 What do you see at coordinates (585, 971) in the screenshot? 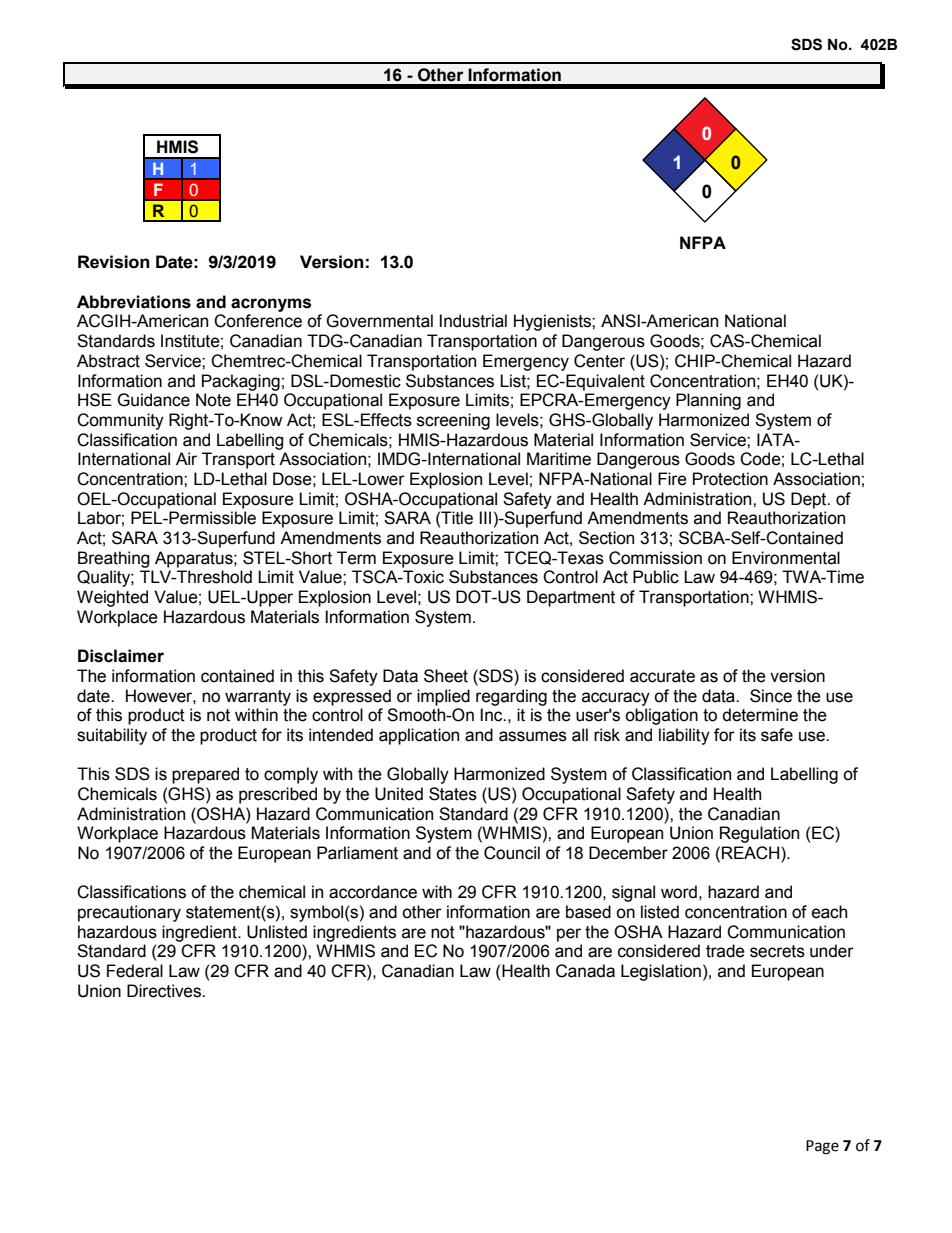
I see `Canada` at bounding box center [585, 971].
